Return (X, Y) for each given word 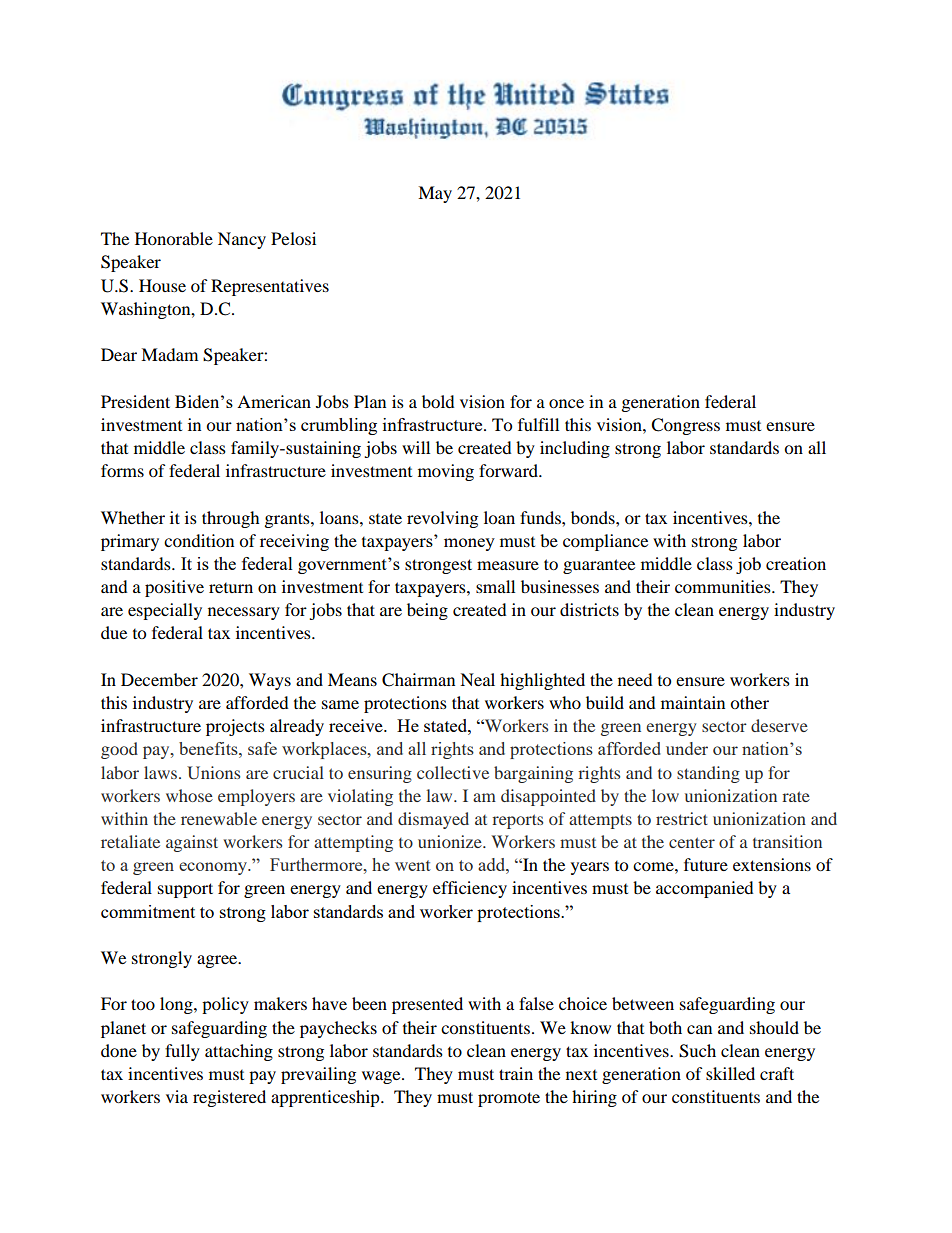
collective (453, 772)
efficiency (470, 889)
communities (724, 586)
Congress (685, 426)
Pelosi (293, 238)
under (687, 748)
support (185, 890)
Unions (213, 773)
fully (182, 1052)
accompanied (705, 889)
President (135, 401)
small (495, 586)
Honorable (174, 238)
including (575, 449)
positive (174, 588)
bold (438, 401)
